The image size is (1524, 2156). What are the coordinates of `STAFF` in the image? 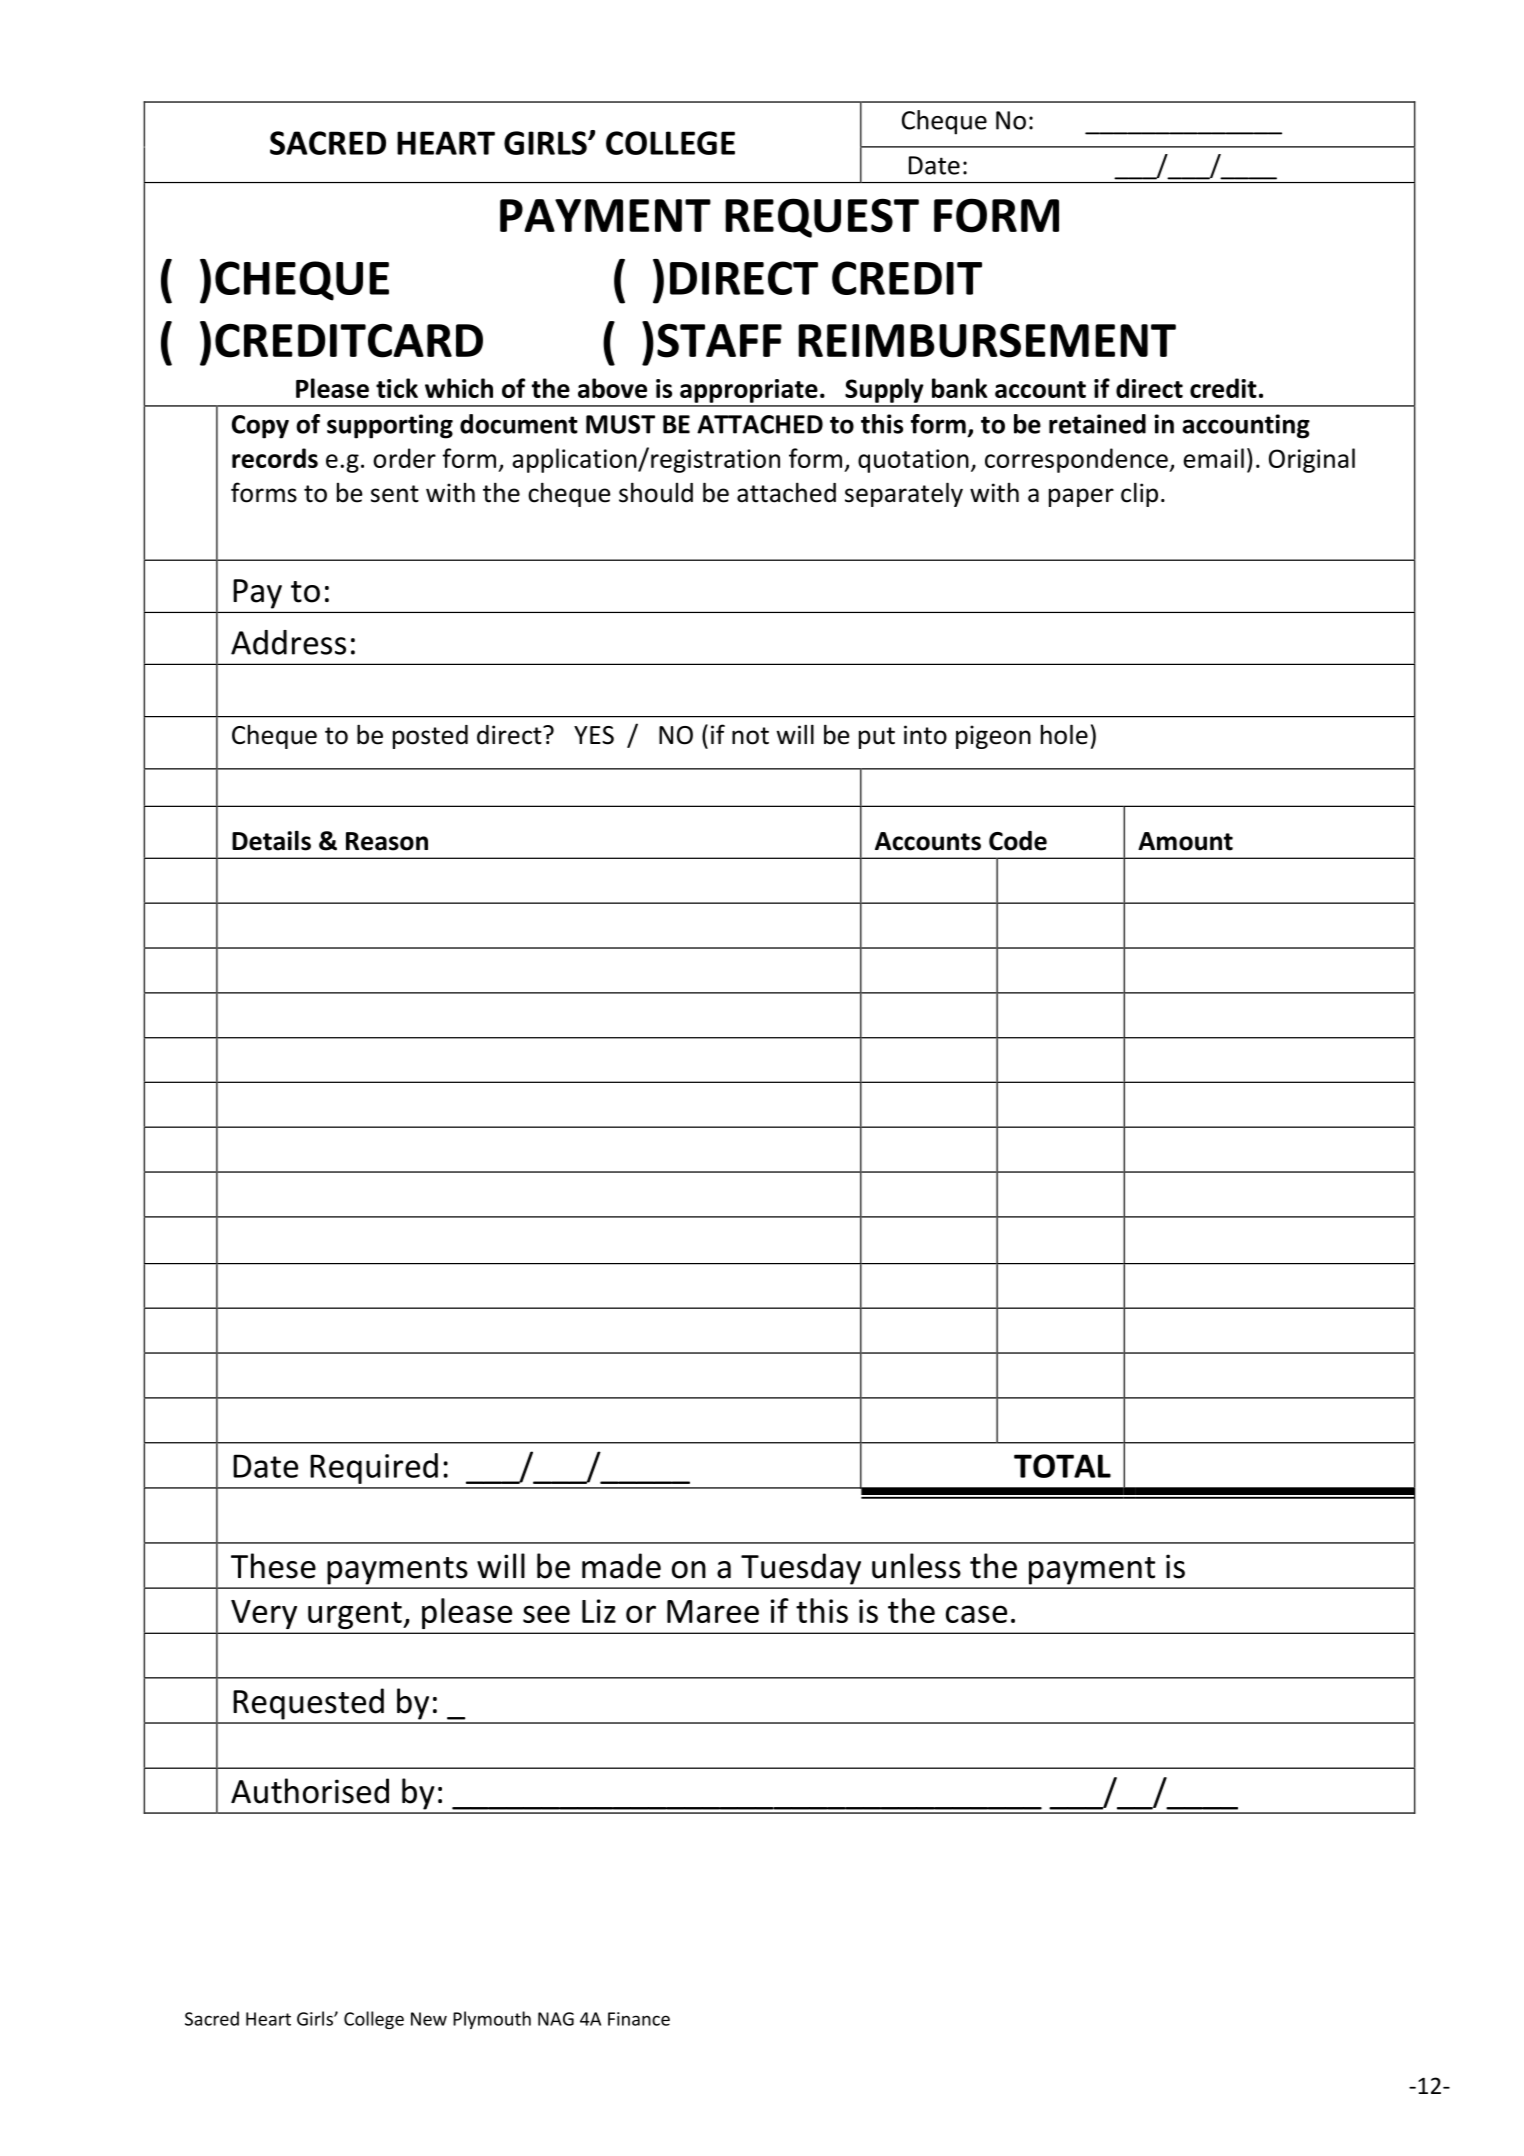 It's located at (719, 340).
